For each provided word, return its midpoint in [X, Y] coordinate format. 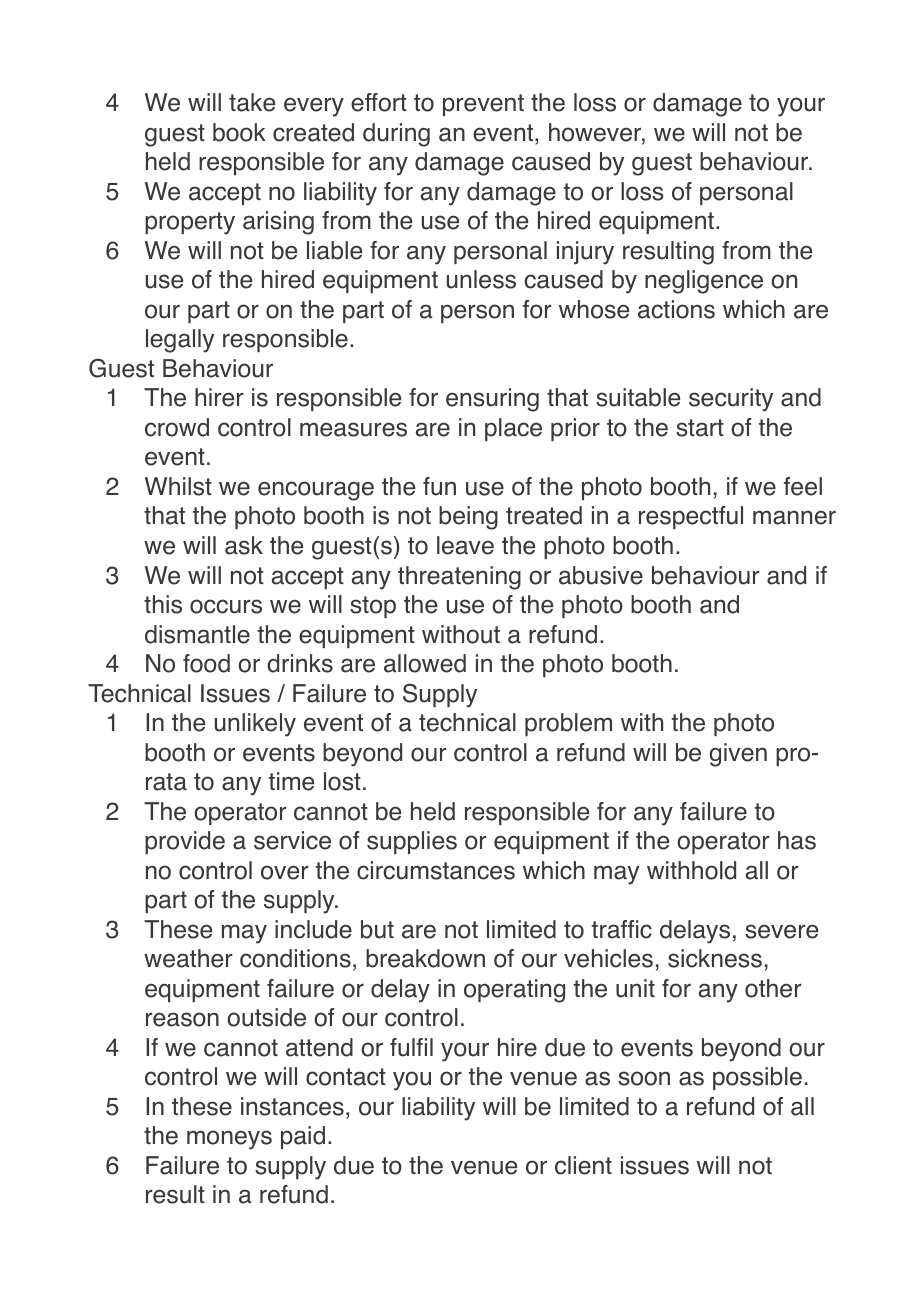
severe [781, 931]
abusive [601, 575]
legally [180, 341]
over [284, 872]
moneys [229, 1140]
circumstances [436, 870]
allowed [425, 663]
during [396, 135]
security [731, 400]
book [239, 132]
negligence [704, 282]
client [583, 1165]
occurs [226, 606]
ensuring [492, 400]
